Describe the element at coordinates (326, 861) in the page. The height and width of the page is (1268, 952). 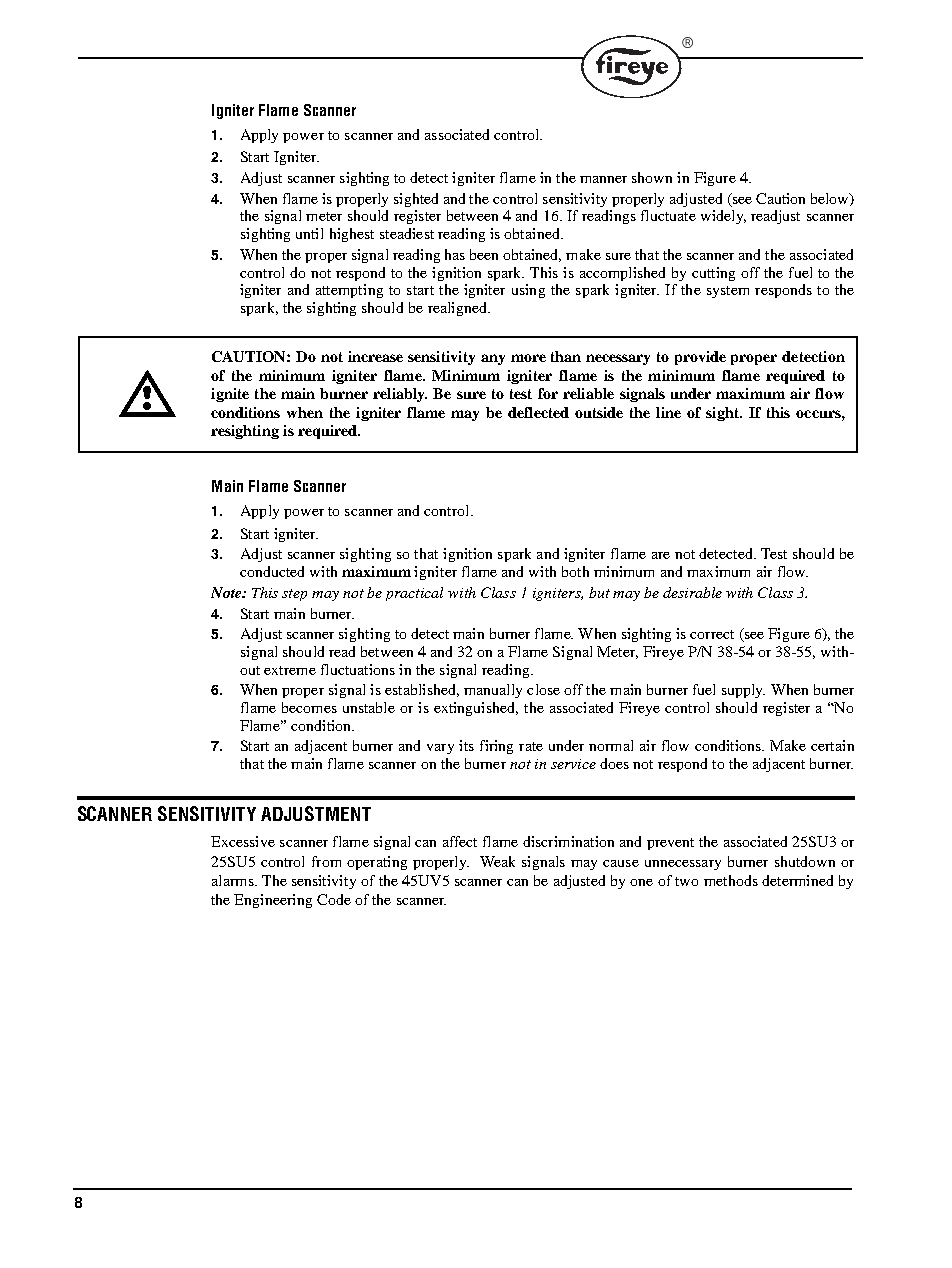
I see `from` at that location.
